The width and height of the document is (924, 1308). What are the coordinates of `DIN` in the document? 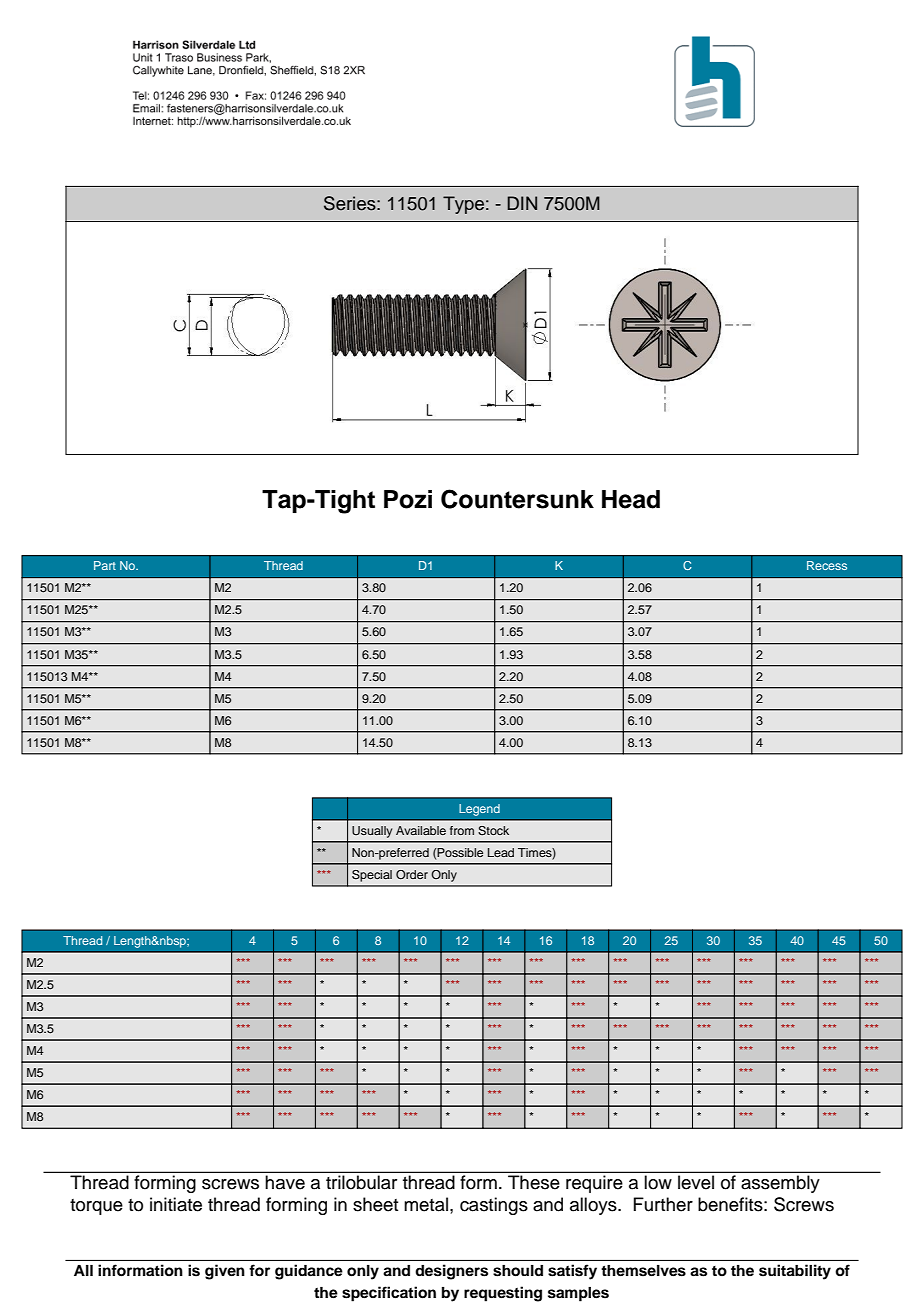 It's located at (522, 203).
